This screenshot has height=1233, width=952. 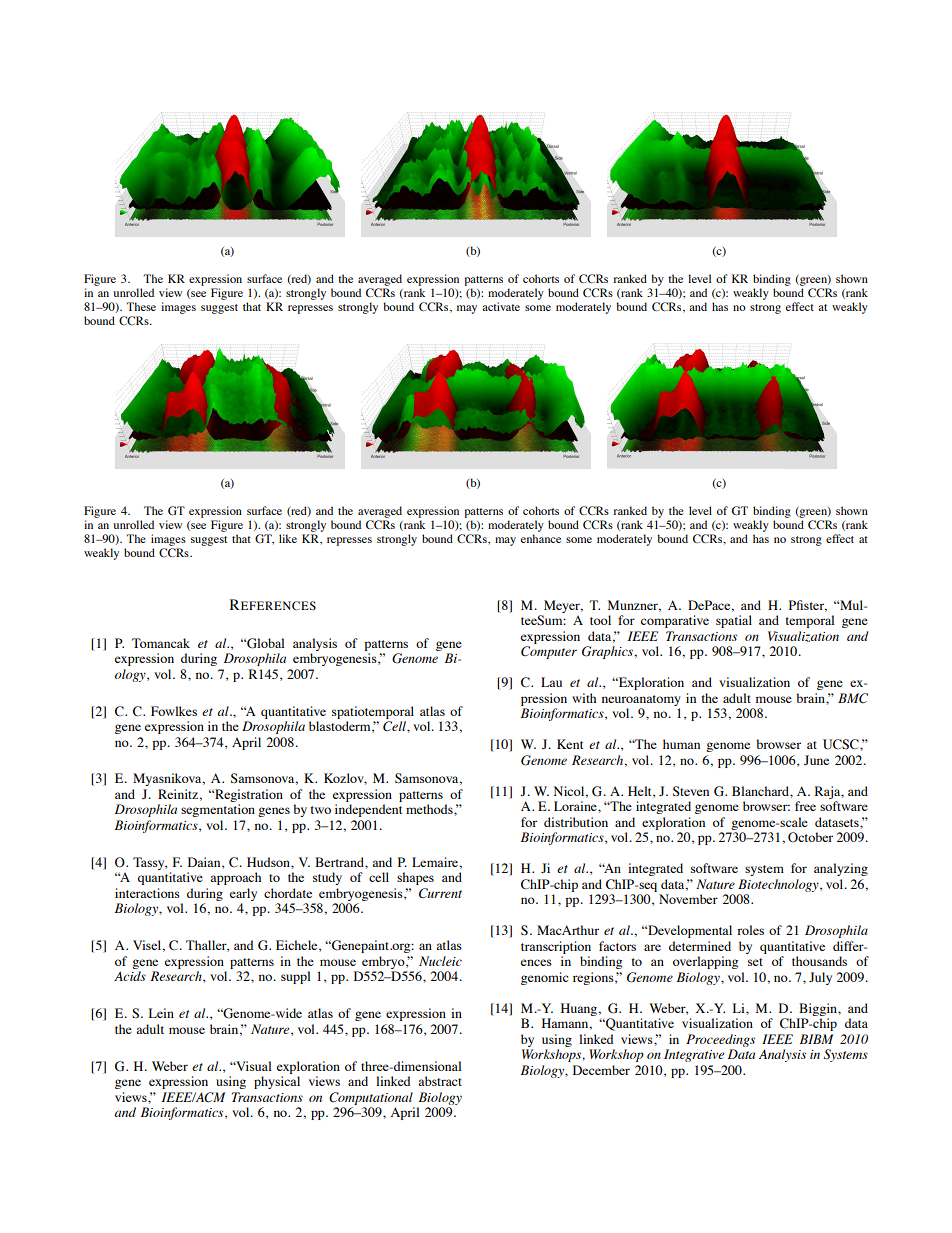 I want to click on Proceedings, so click(x=720, y=1040).
